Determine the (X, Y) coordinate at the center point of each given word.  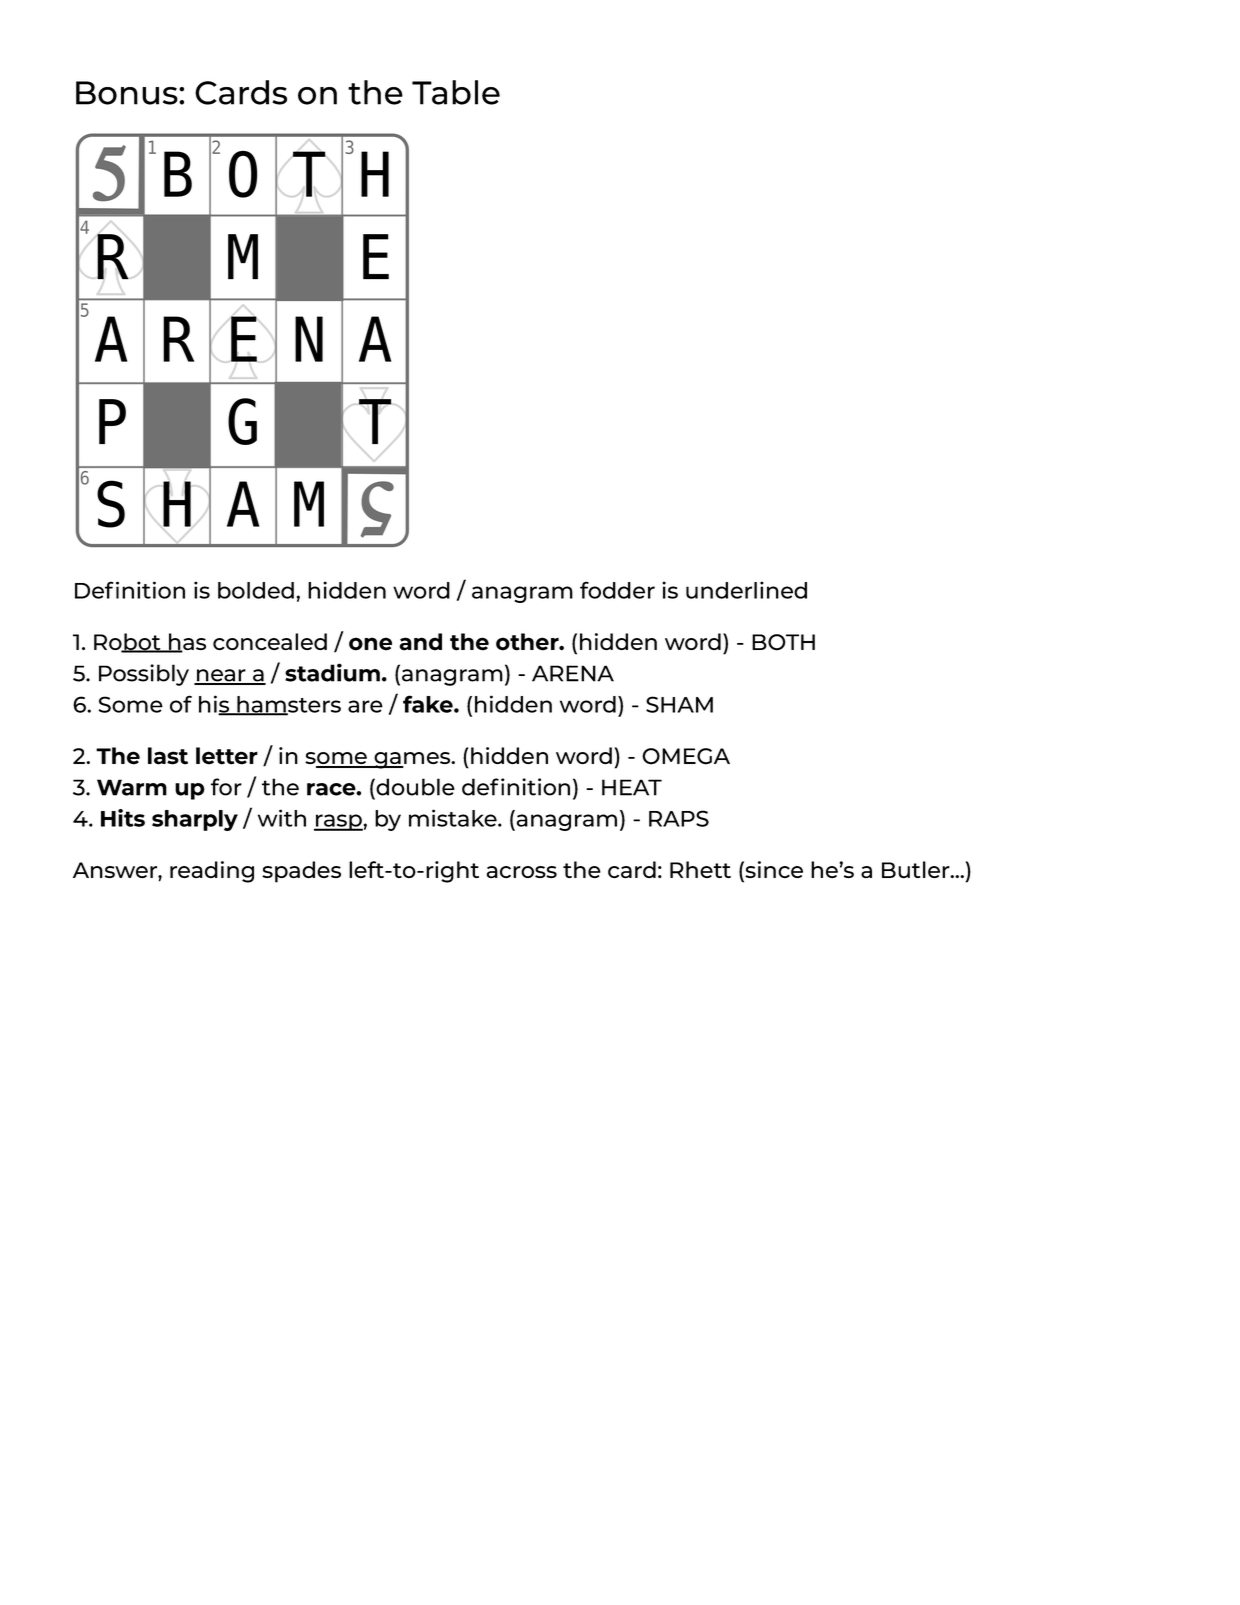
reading (212, 872)
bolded (256, 590)
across (521, 872)
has (186, 643)
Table (456, 92)
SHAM (679, 704)
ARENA (573, 673)
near (221, 676)
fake (429, 704)
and (420, 642)
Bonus (128, 93)
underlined (746, 590)
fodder (617, 590)
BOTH (783, 642)
